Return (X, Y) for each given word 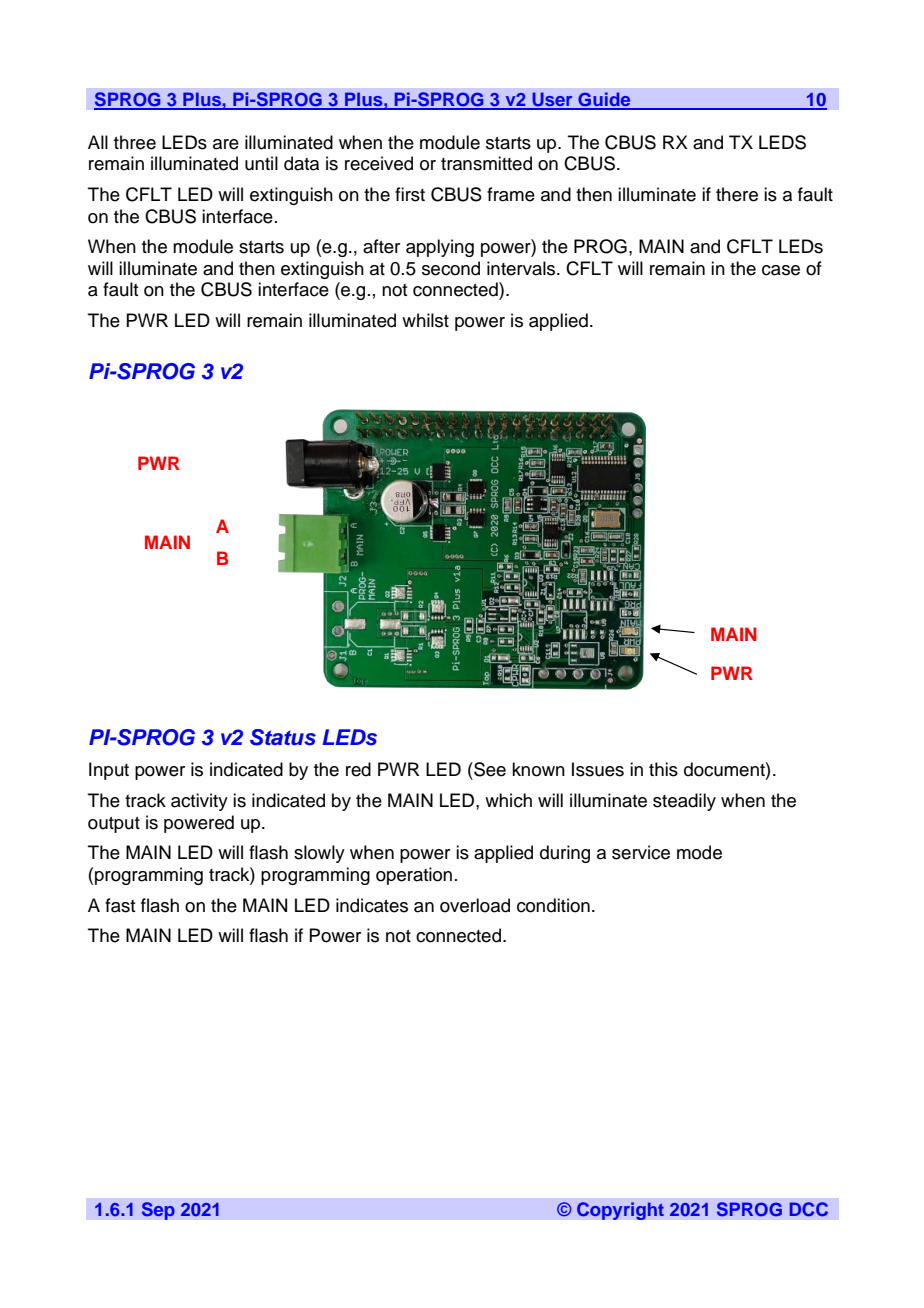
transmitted (486, 163)
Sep (158, 1211)
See (489, 769)
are (226, 144)
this (663, 769)
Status (283, 737)
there (737, 194)
